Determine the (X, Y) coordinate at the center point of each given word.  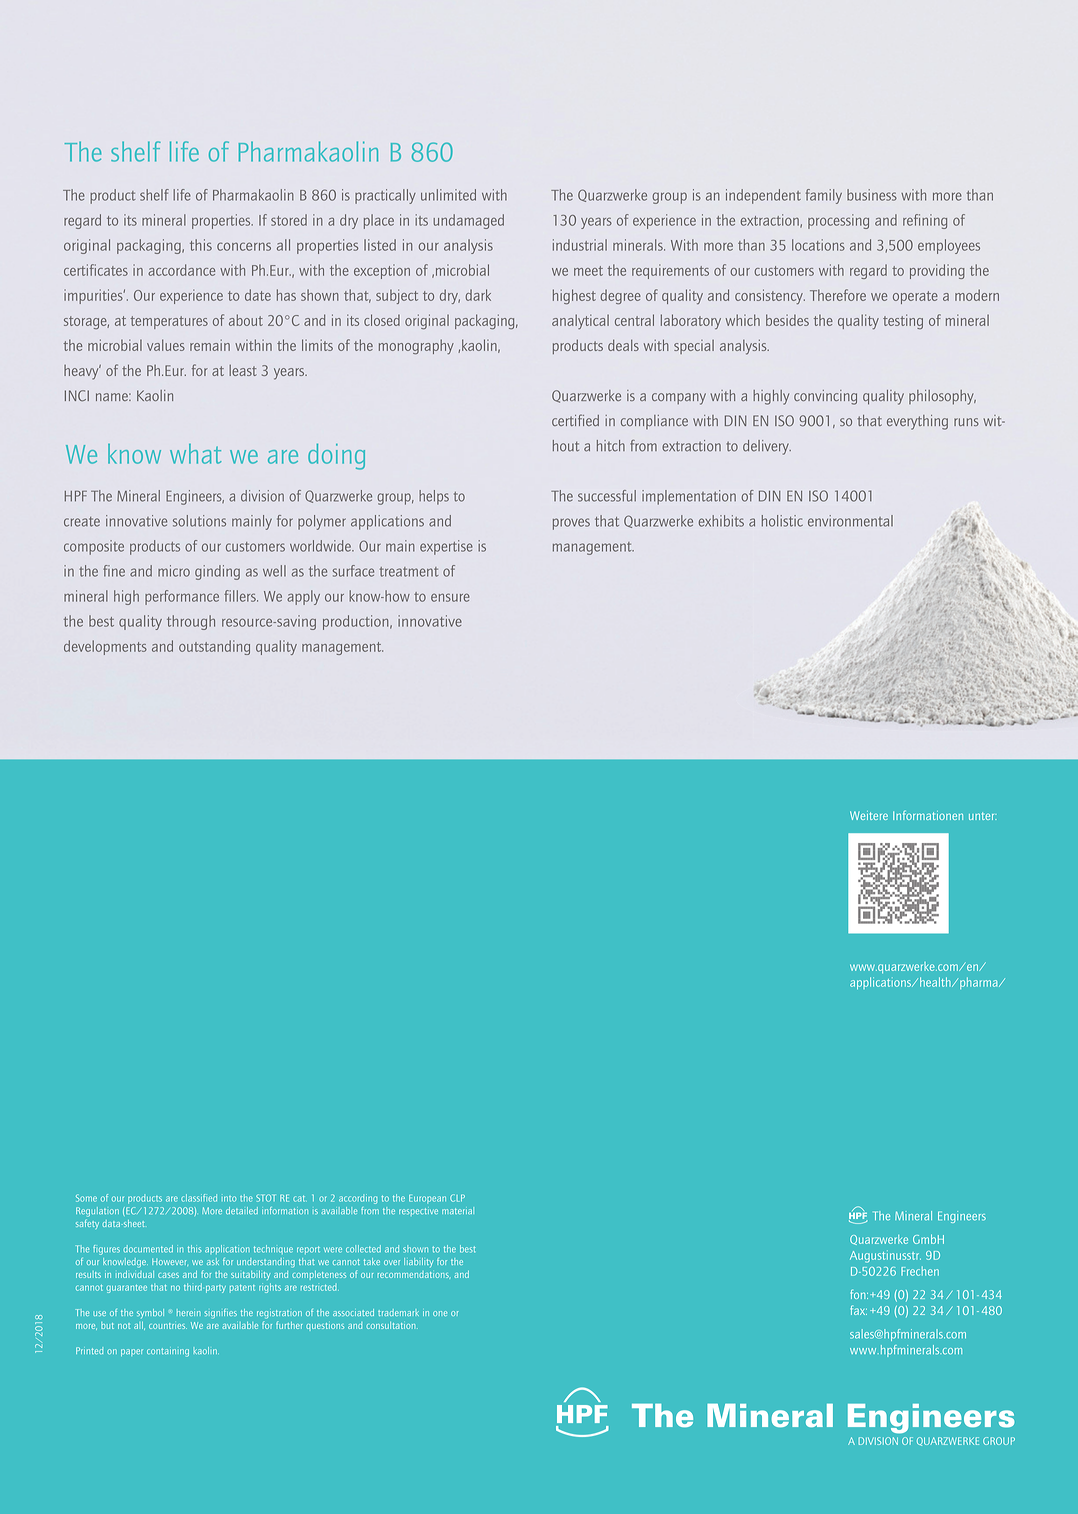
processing (838, 221)
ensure (450, 597)
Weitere (869, 815)
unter (983, 816)
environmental (850, 521)
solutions (199, 521)
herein (189, 1312)
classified (199, 1198)
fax (858, 1310)
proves (571, 524)
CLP (457, 1198)
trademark (398, 1312)
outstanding (214, 647)
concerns (244, 246)
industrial (580, 245)
